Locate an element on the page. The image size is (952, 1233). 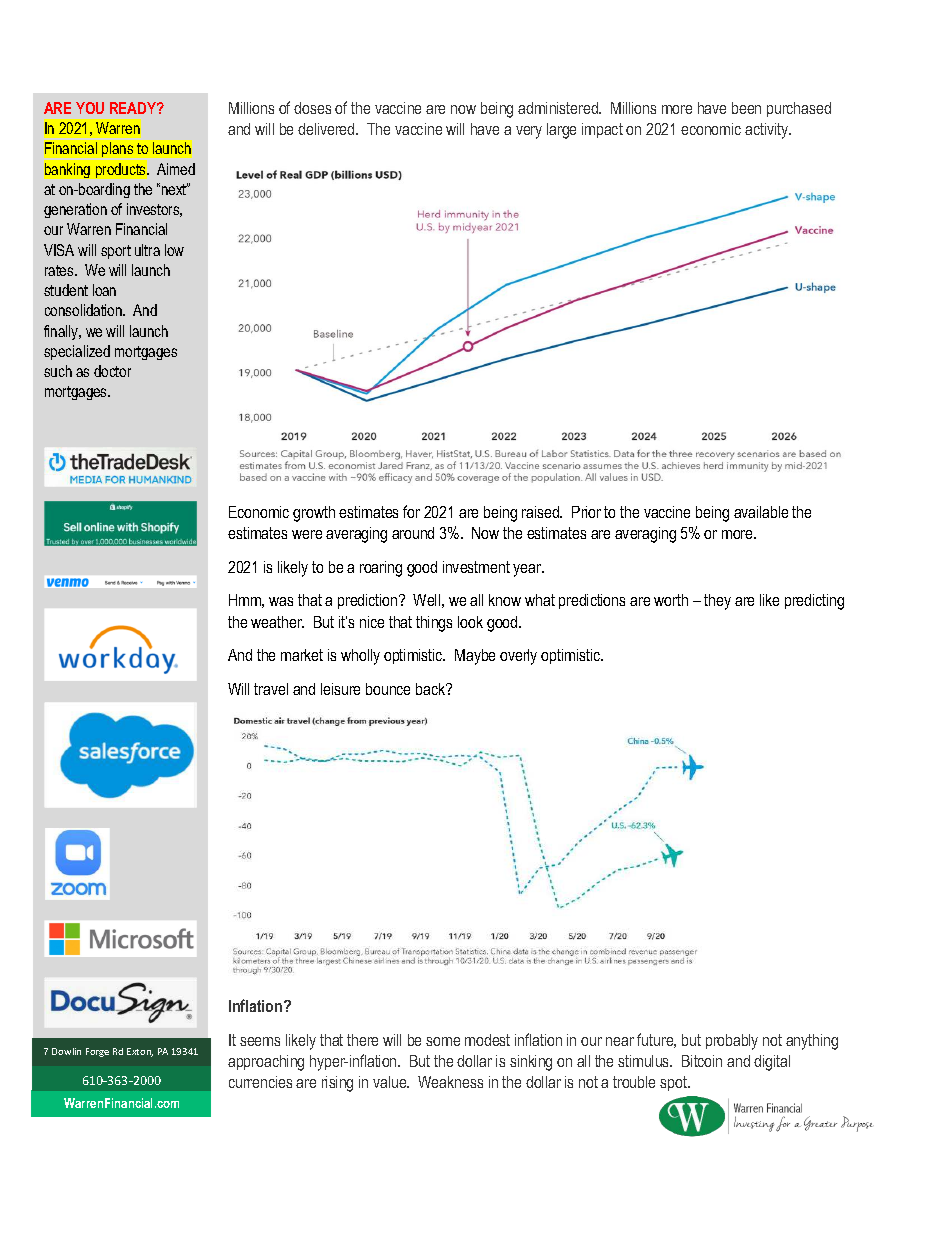
around is located at coordinates (413, 533).
